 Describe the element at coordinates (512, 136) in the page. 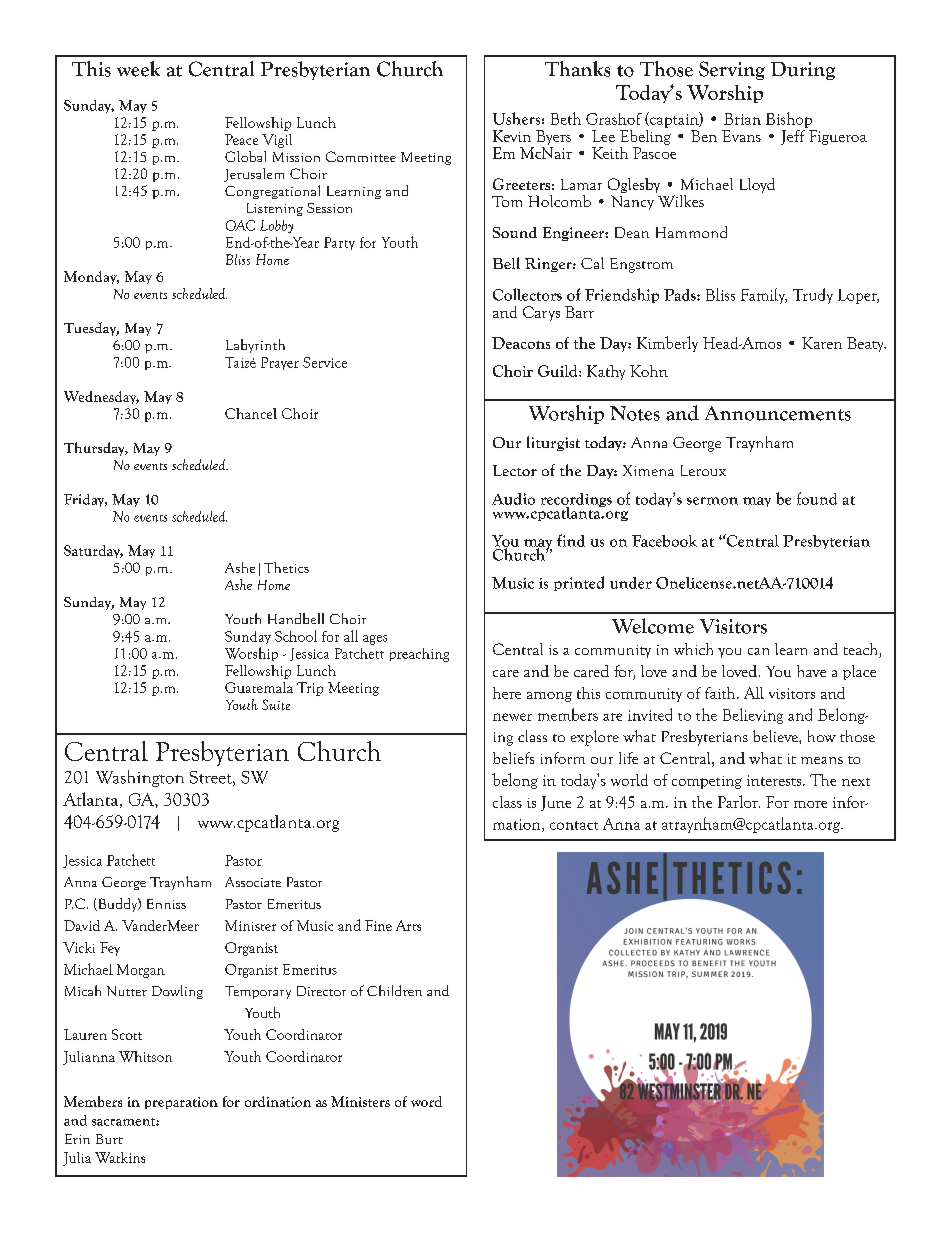

I see `Kevin` at that location.
